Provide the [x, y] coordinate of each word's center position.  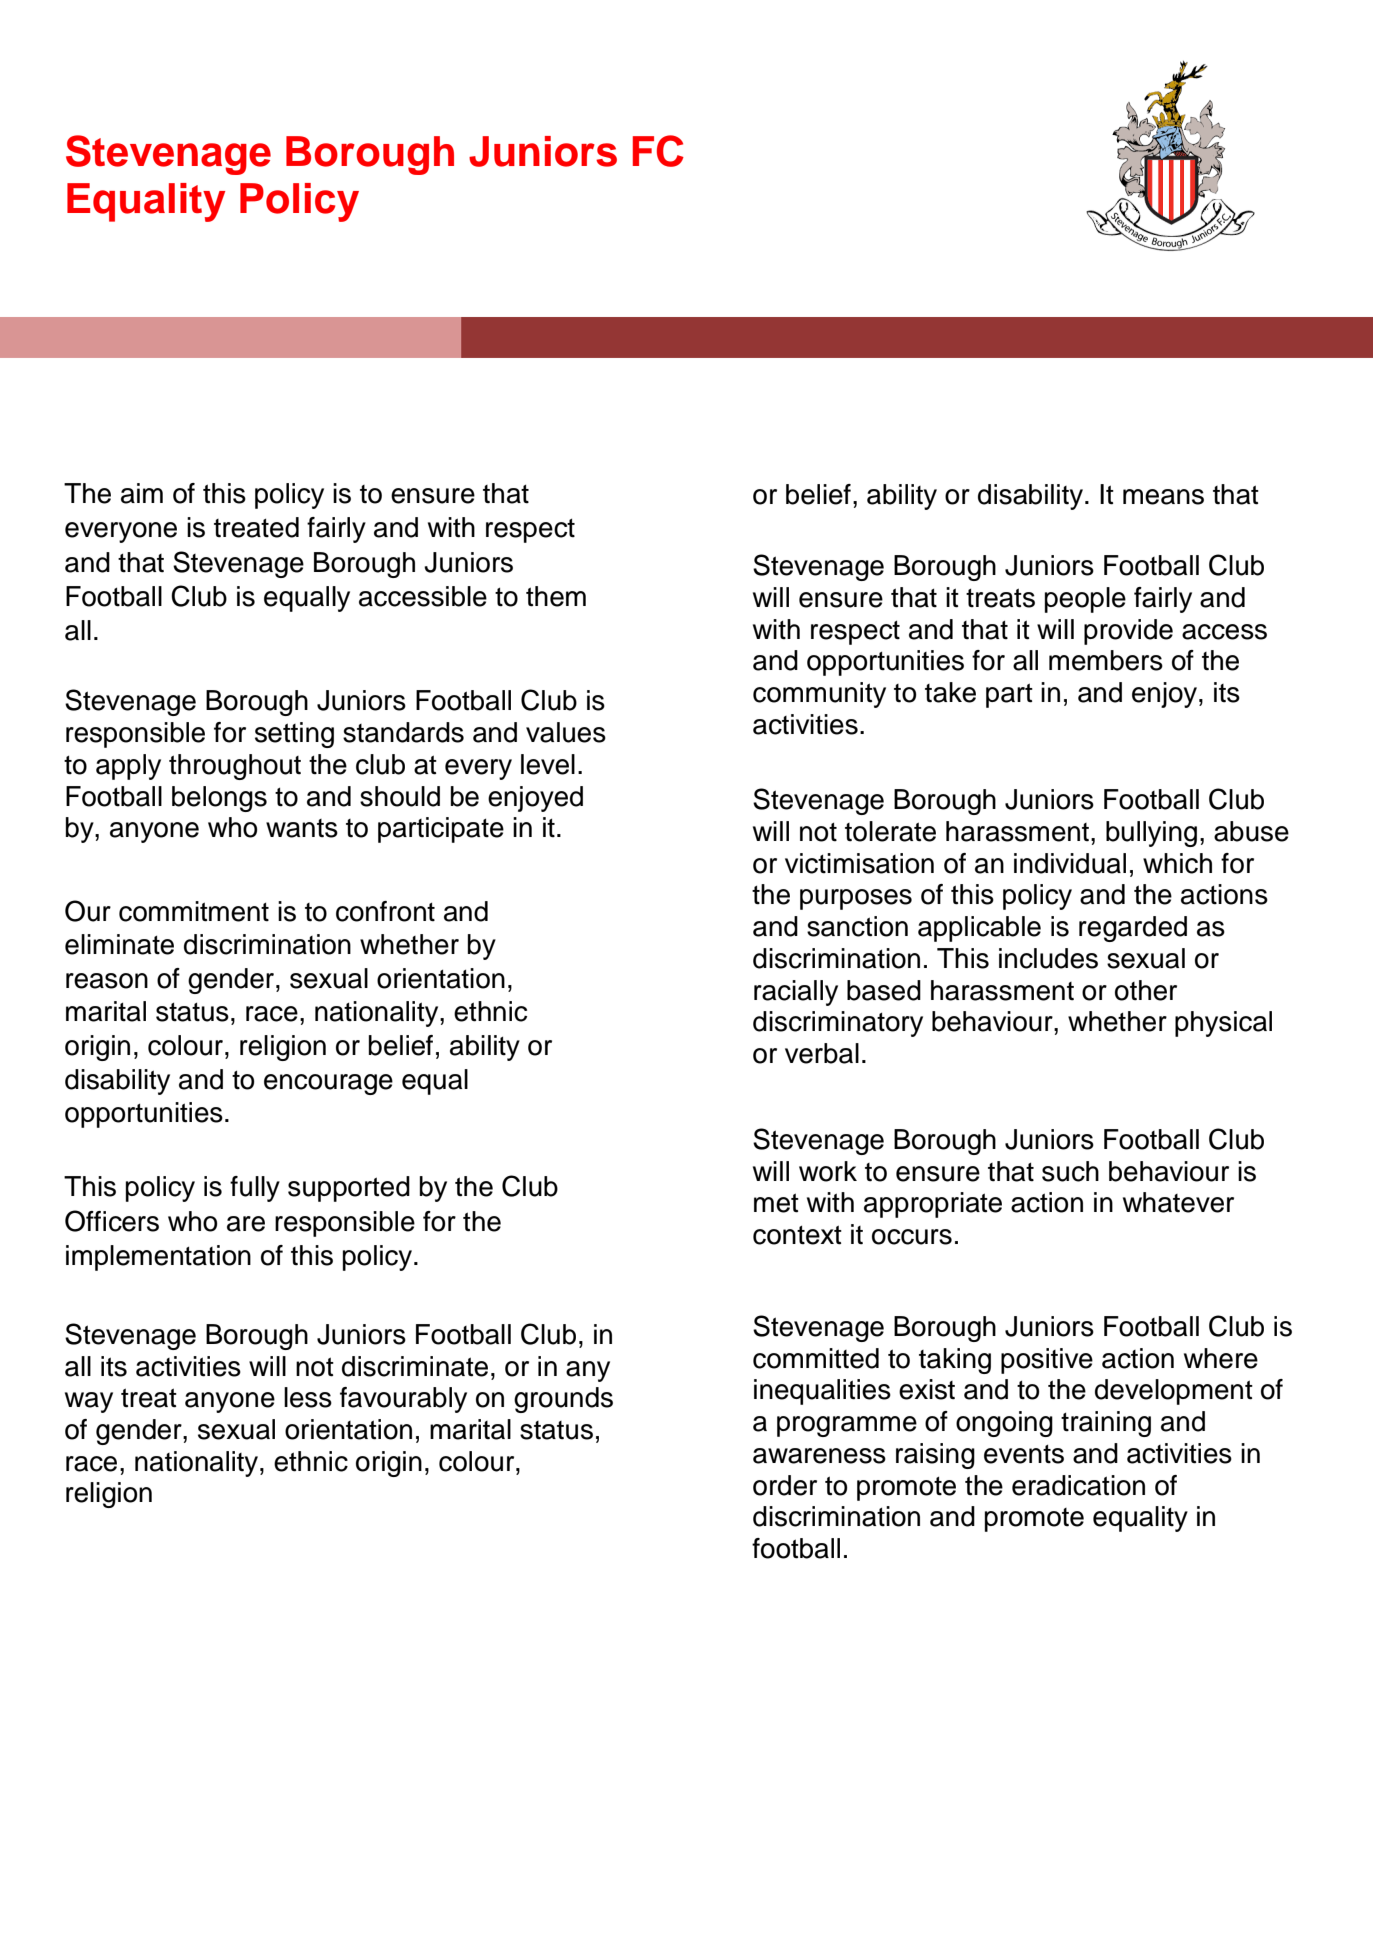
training [1106, 1424]
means [1163, 497]
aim [142, 493]
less [308, 1397]
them [556, 596]
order [785, 1485]
